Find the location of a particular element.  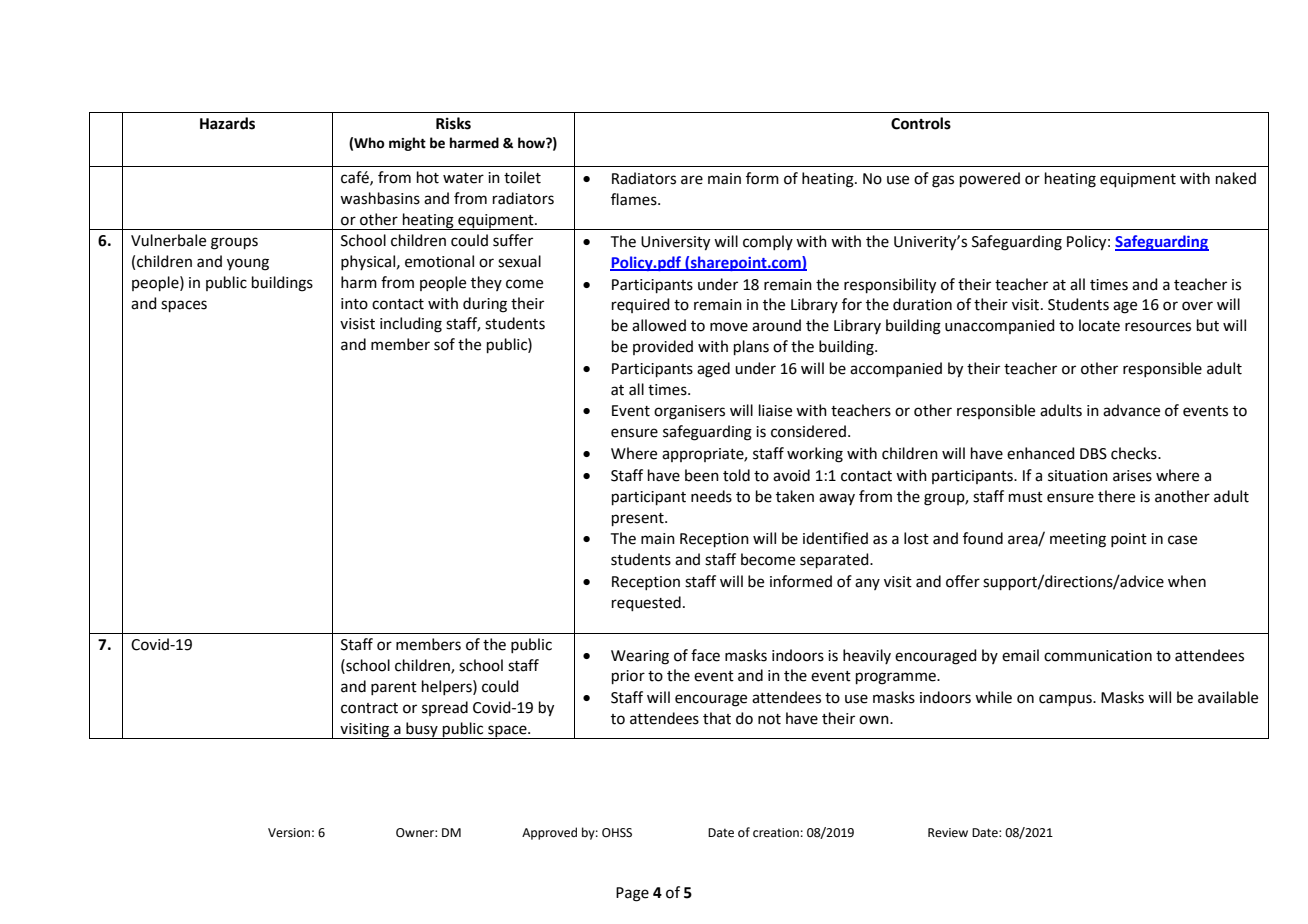

flames is located at coordinates (635, 199).
